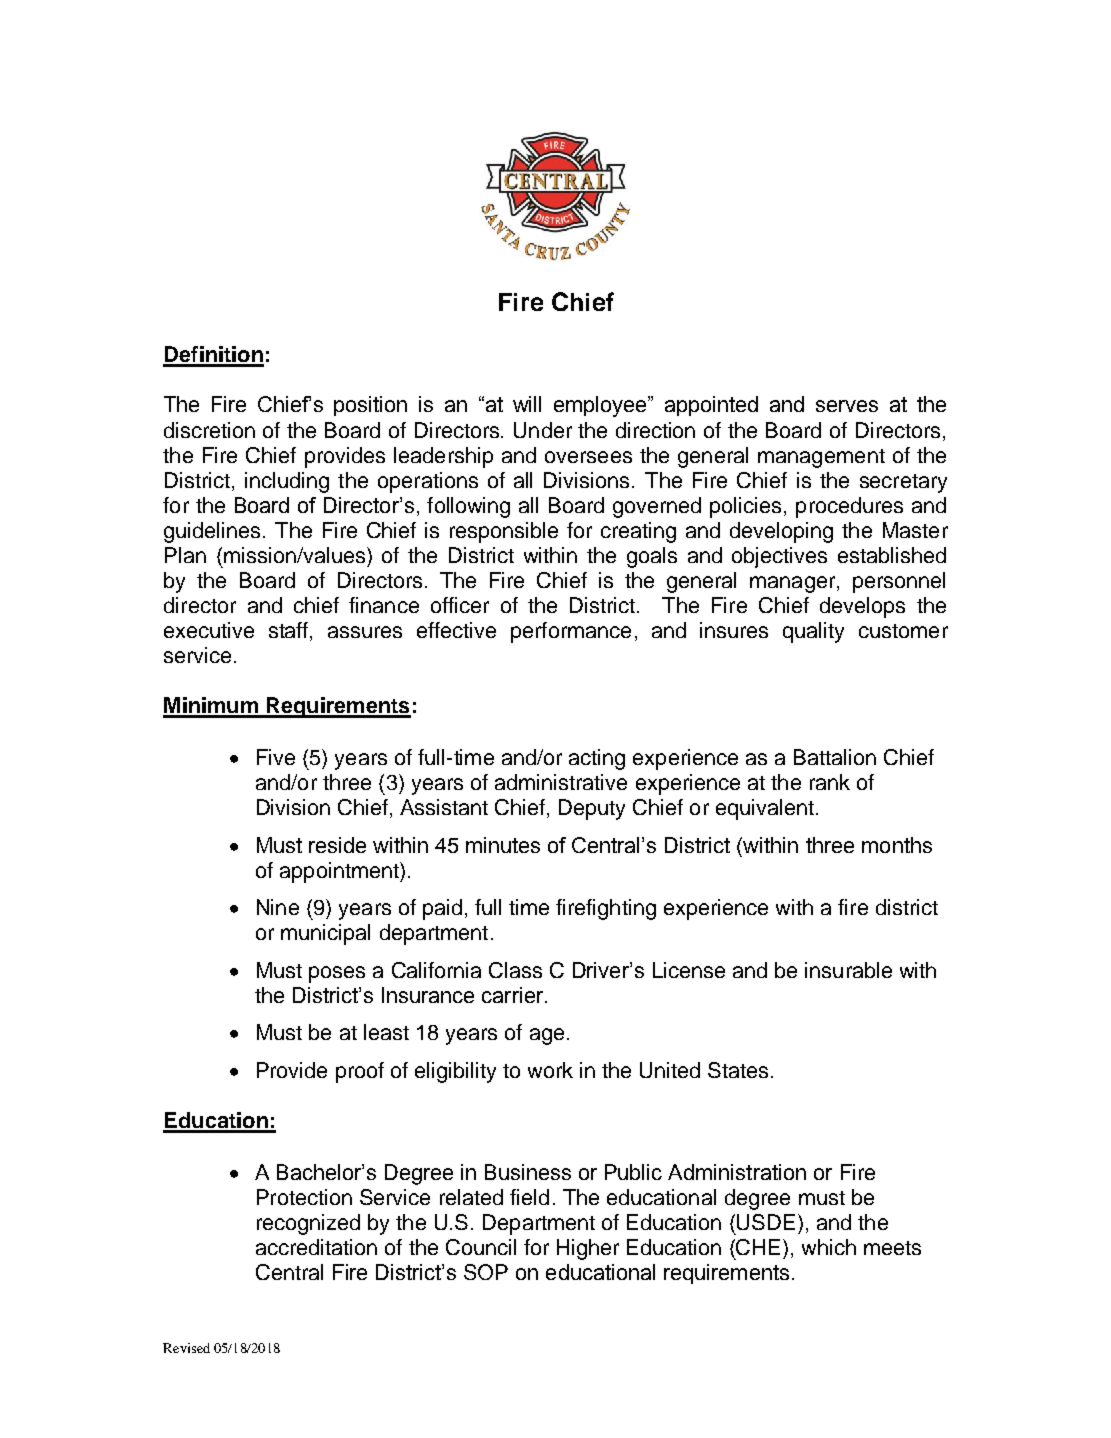 The height and width of the document is (1438, 1111). What do you see at coordinates (209, 430) in the document?
I see `discretion` at bounding box center [209, 430].
